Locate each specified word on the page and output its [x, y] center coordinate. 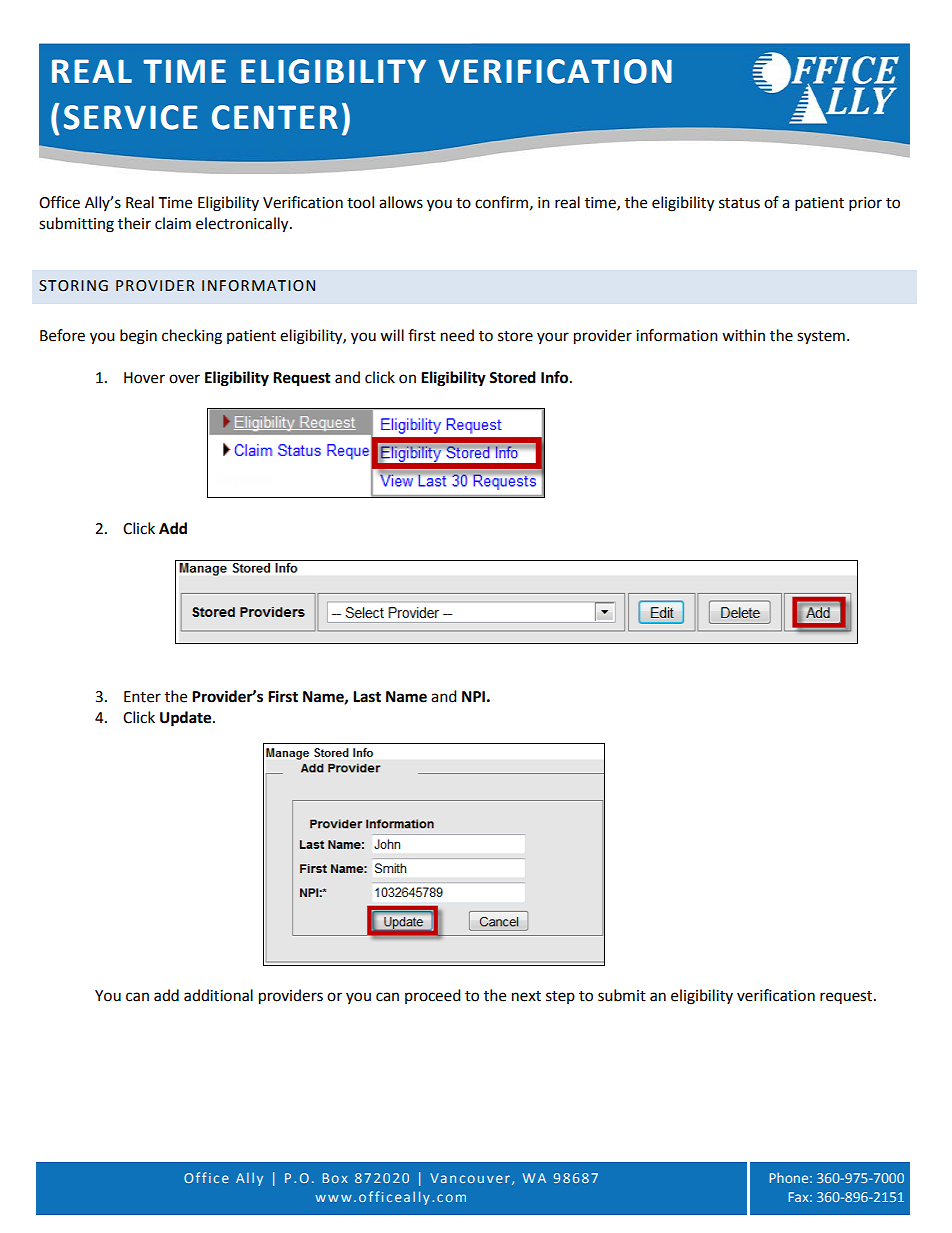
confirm [501, 202]
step [560, 997]
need [457, 335]
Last [367, 697]
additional [218, 995]
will [392, 335]
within [743, 335]
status [739, 203]
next [526, 996]
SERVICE [131, 117]
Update [187, 719]
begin [138, 337]
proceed [433, 996]
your [553, 338]
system [821, 338]
